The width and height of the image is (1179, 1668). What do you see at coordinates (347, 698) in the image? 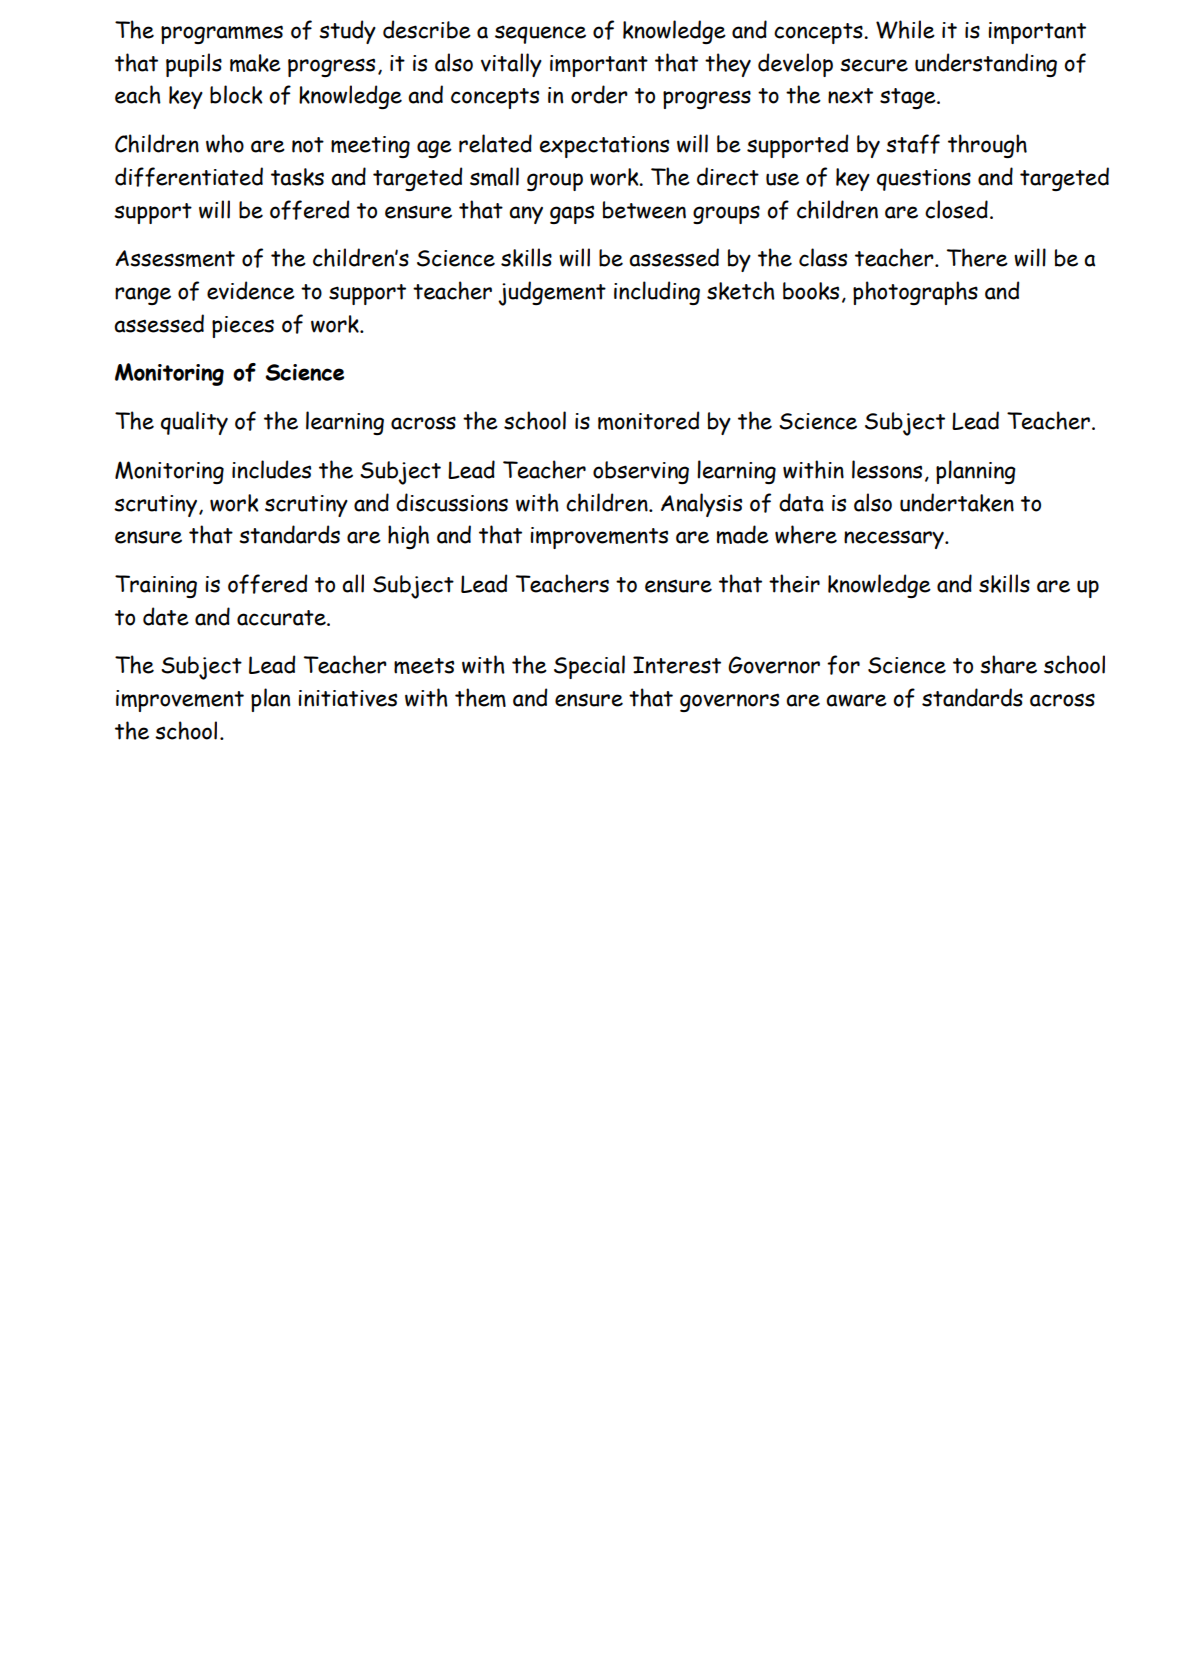
I see `initiatives` at bounding box center [347, 698].
